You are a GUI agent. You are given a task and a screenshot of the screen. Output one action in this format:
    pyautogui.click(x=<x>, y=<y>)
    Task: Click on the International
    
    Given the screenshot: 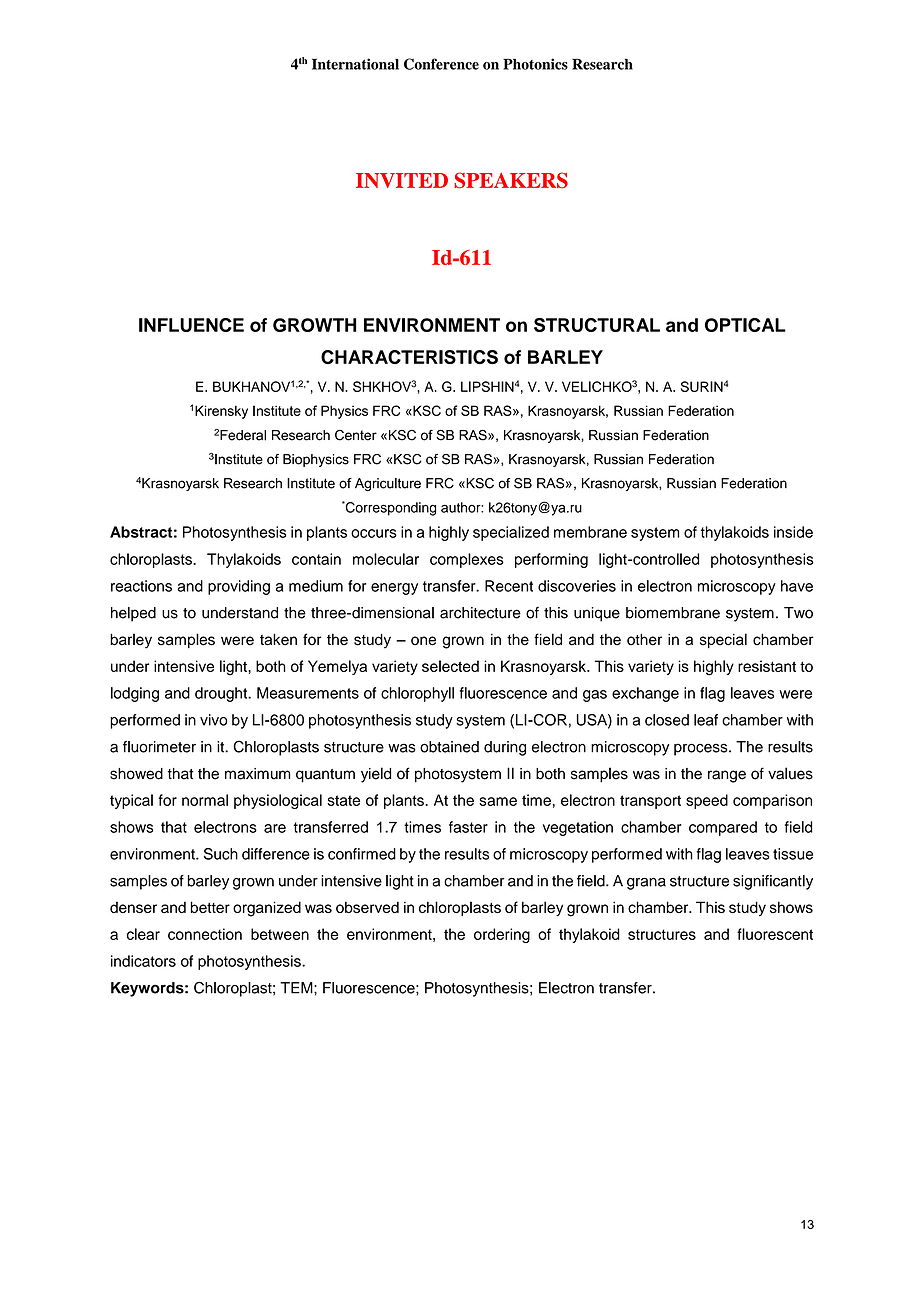 What is the action you would take?
    pyautogui.click(x=355, y=64)
